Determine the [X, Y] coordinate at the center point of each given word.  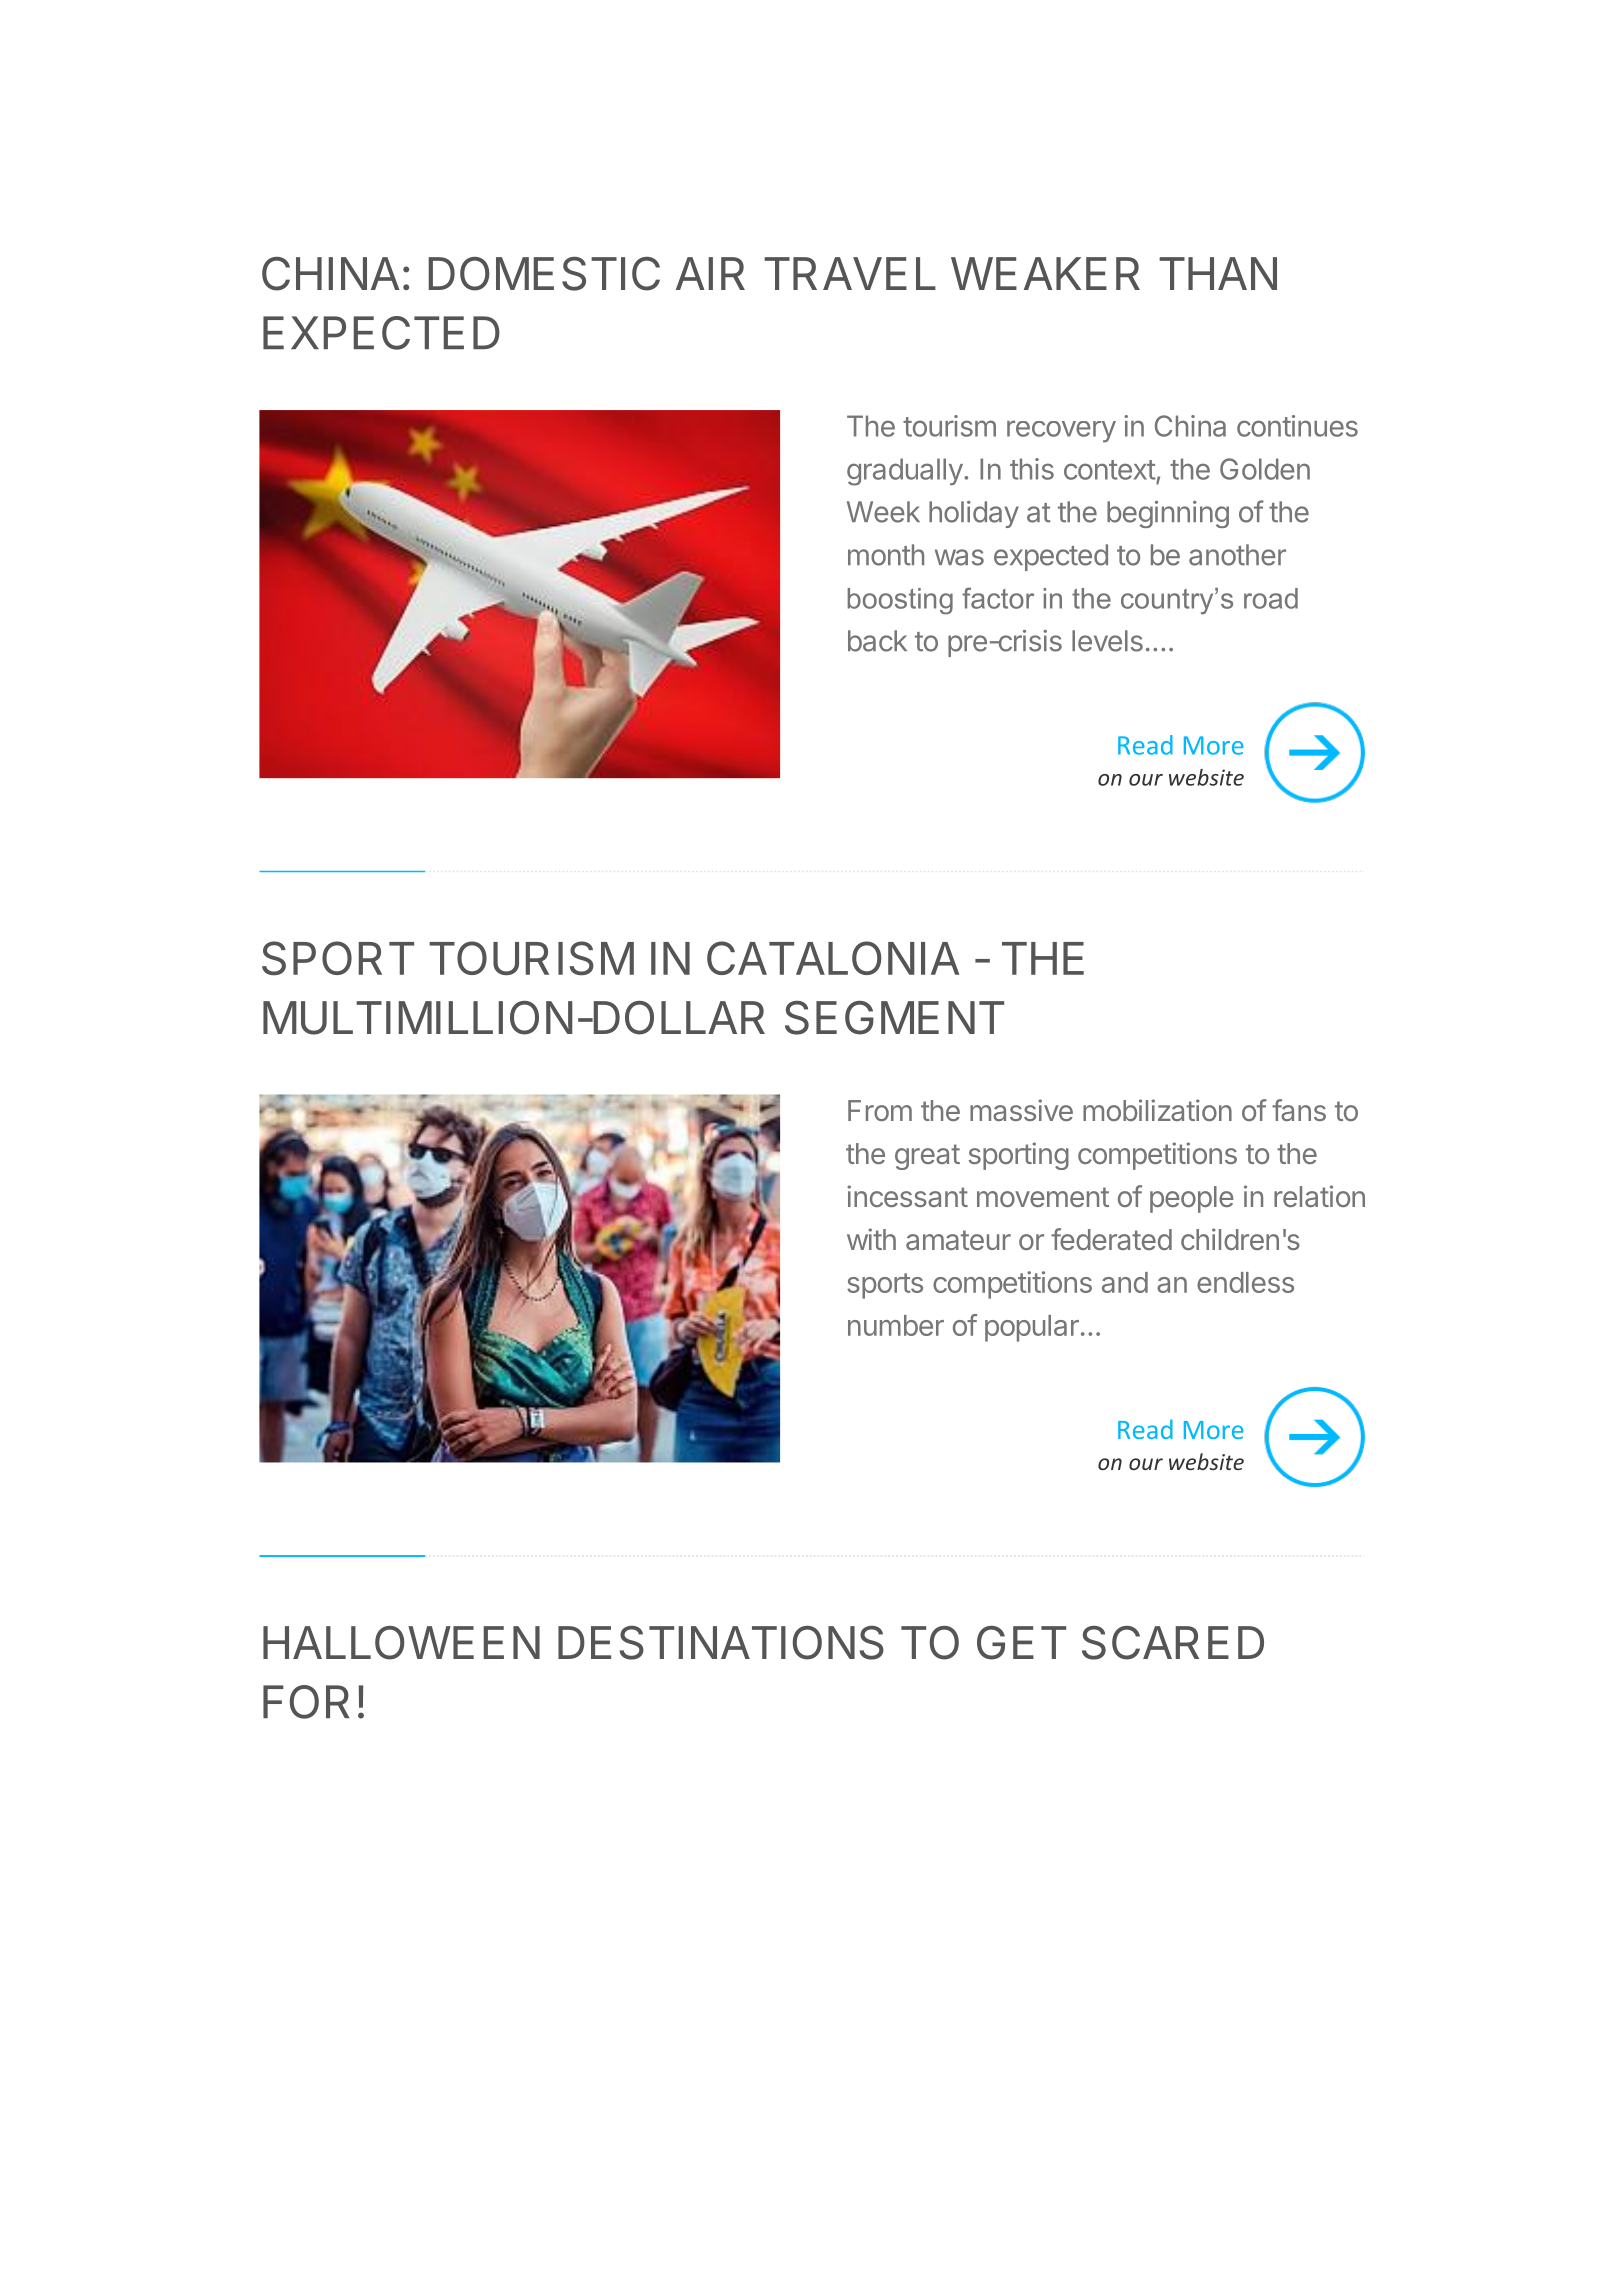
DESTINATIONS [721, 1643]
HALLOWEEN [401, 1643]
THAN [1218, 273]
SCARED [1173, 1643]
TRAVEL [850, 273]
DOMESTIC [544, 274]
